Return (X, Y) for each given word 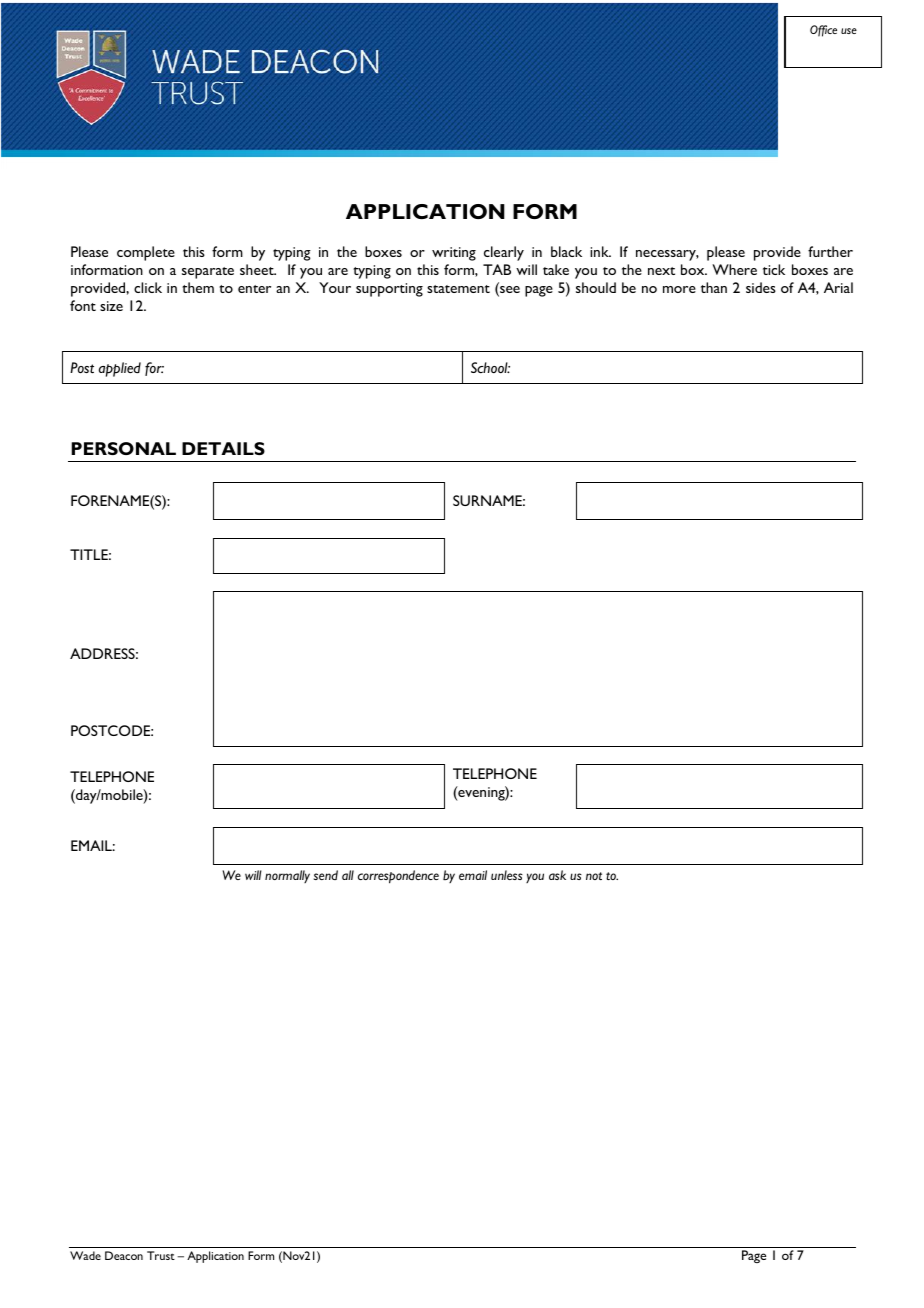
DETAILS (223, 448)
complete (146, 253)
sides (761, 287)
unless (507, 875)
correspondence (398, 877)
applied (120, 369)
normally (287, 876)
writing (454, 254)
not (594, 876)
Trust (161, 1255)
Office (823, 31)
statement (458, 289)
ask (557, 875)
